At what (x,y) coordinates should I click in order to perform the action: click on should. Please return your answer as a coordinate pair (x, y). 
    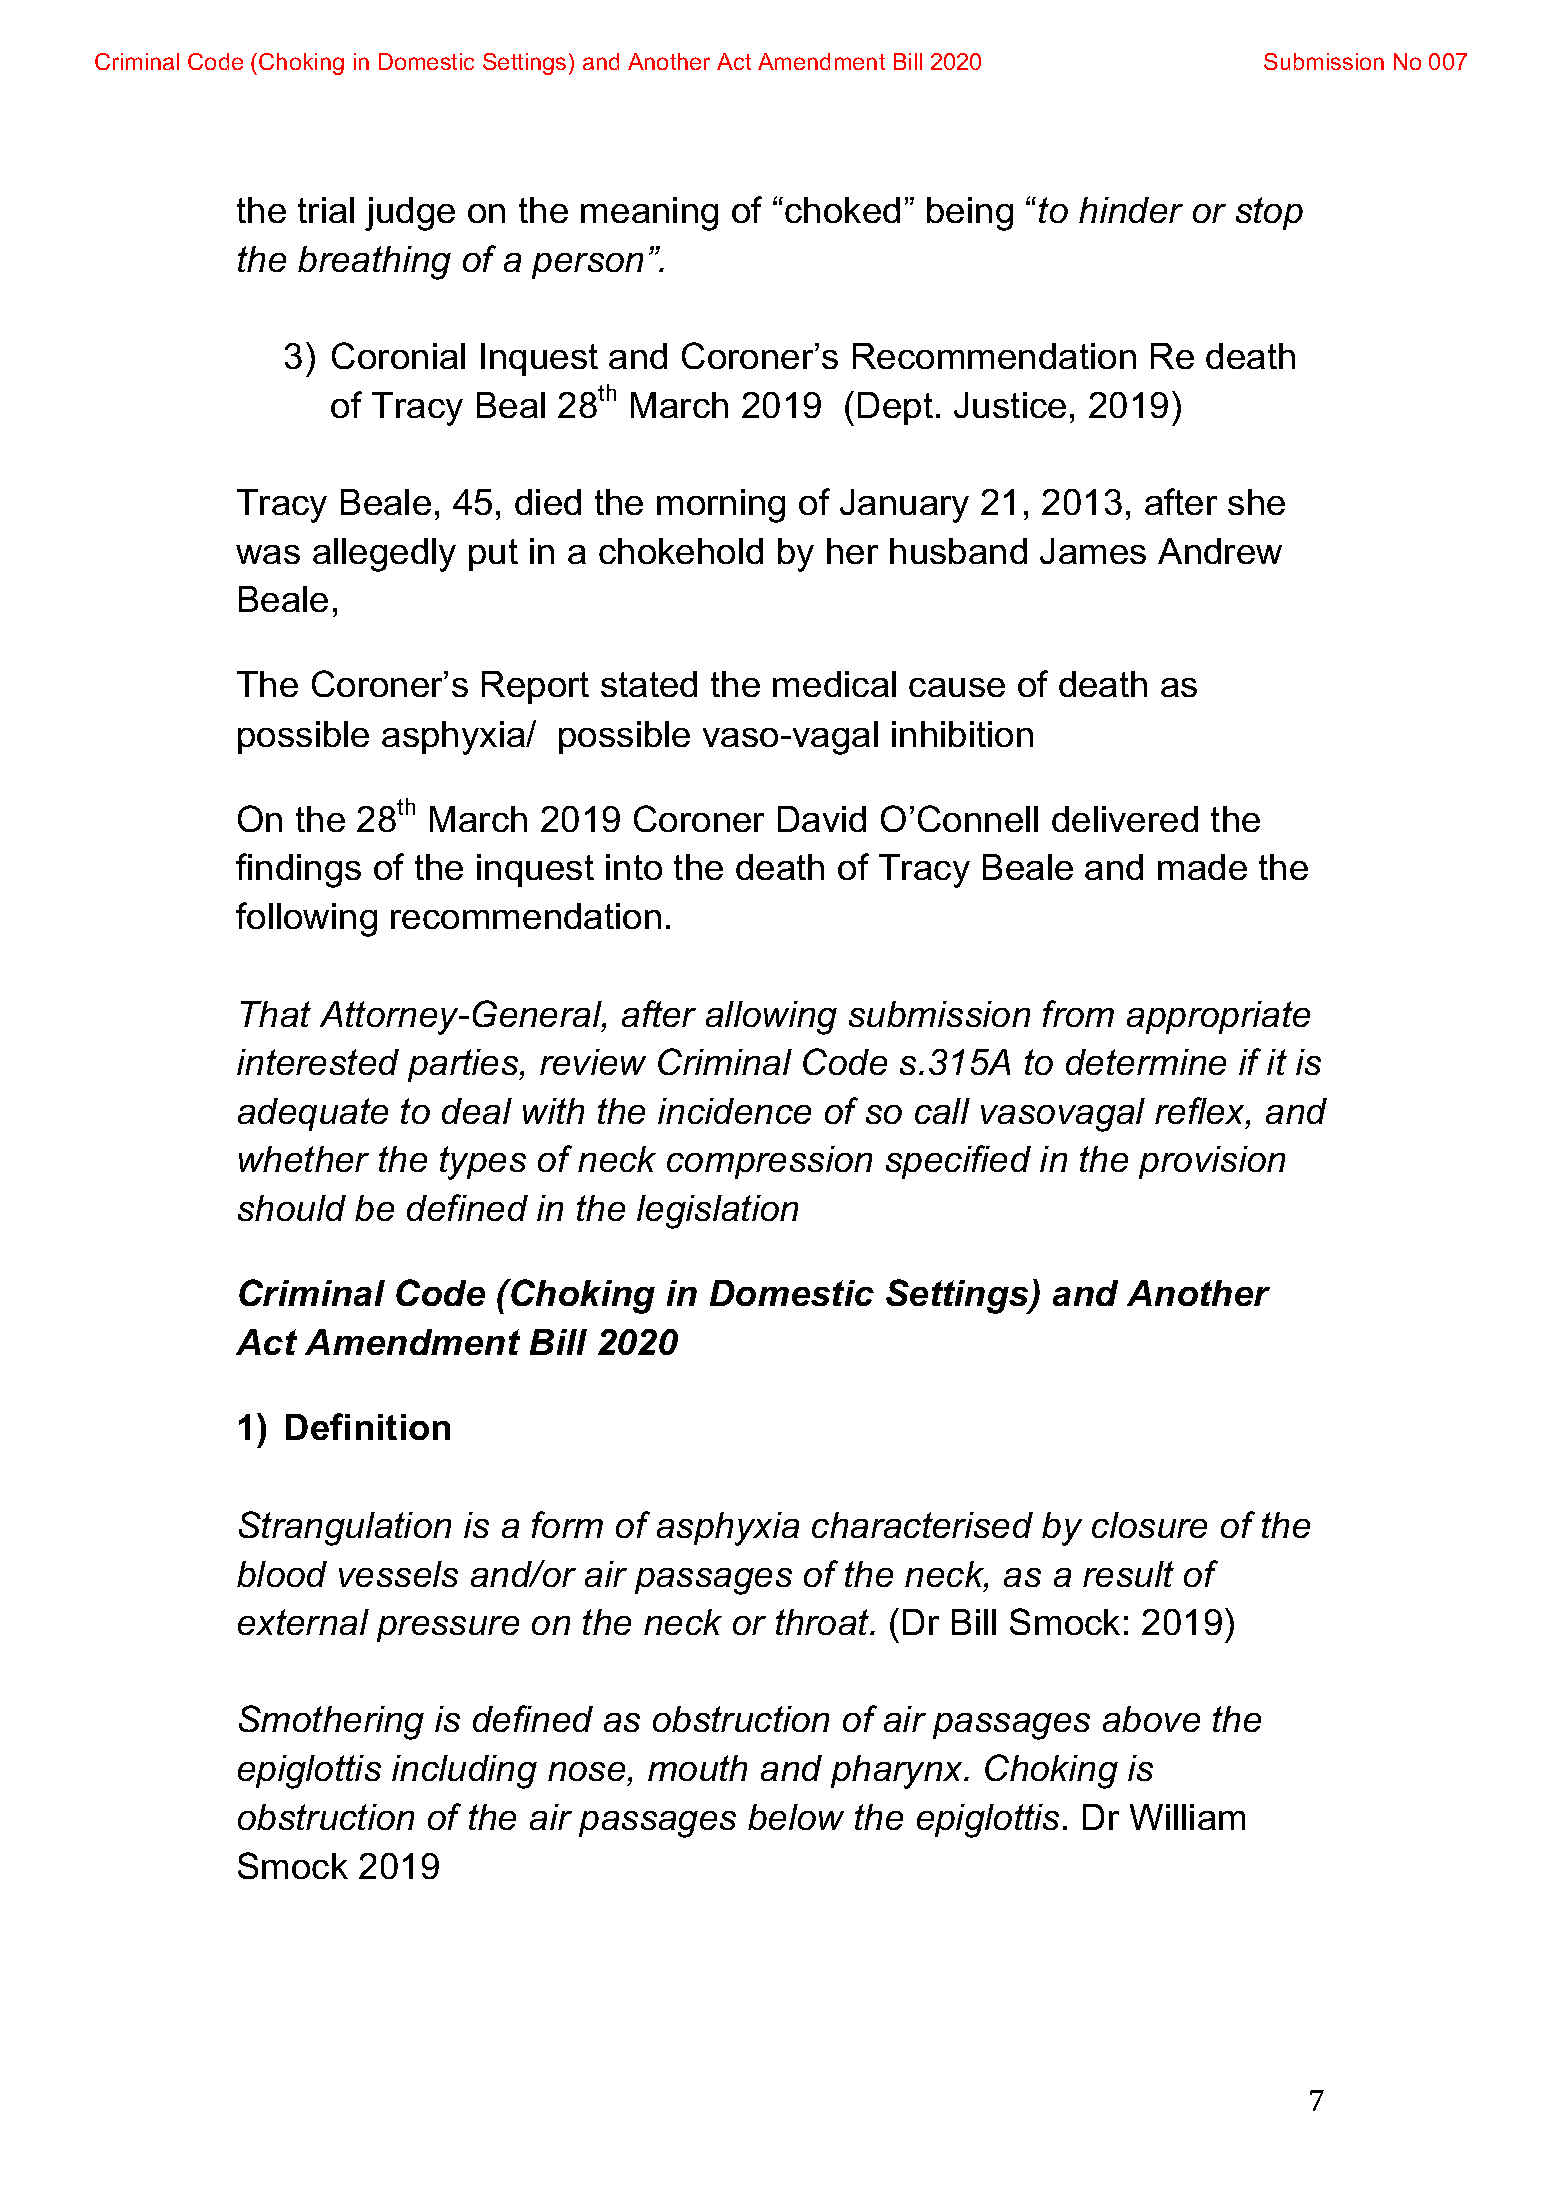
    Looking at the image, I should click on (292, 1208).
